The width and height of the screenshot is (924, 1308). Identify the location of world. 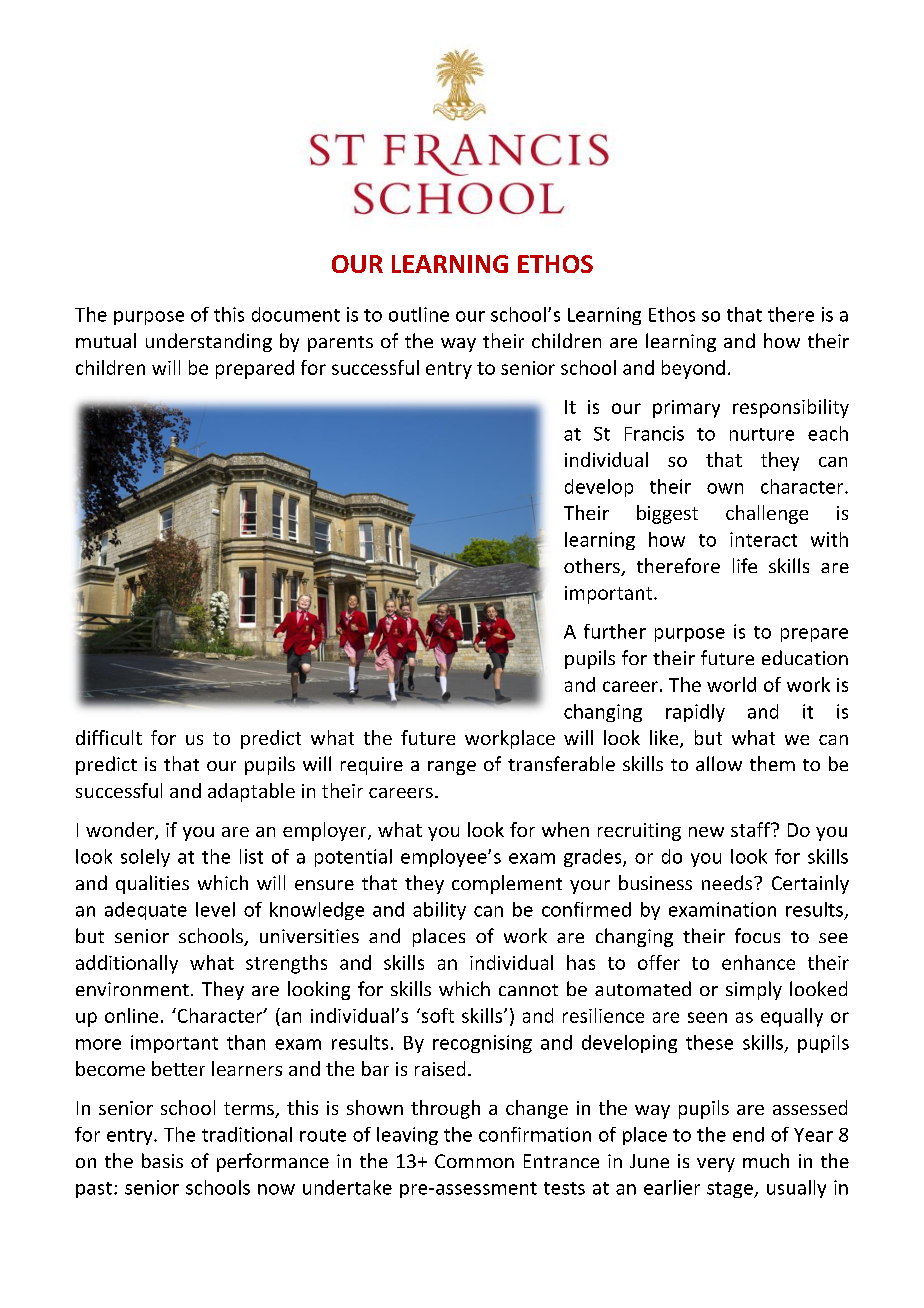
(731, 684).
